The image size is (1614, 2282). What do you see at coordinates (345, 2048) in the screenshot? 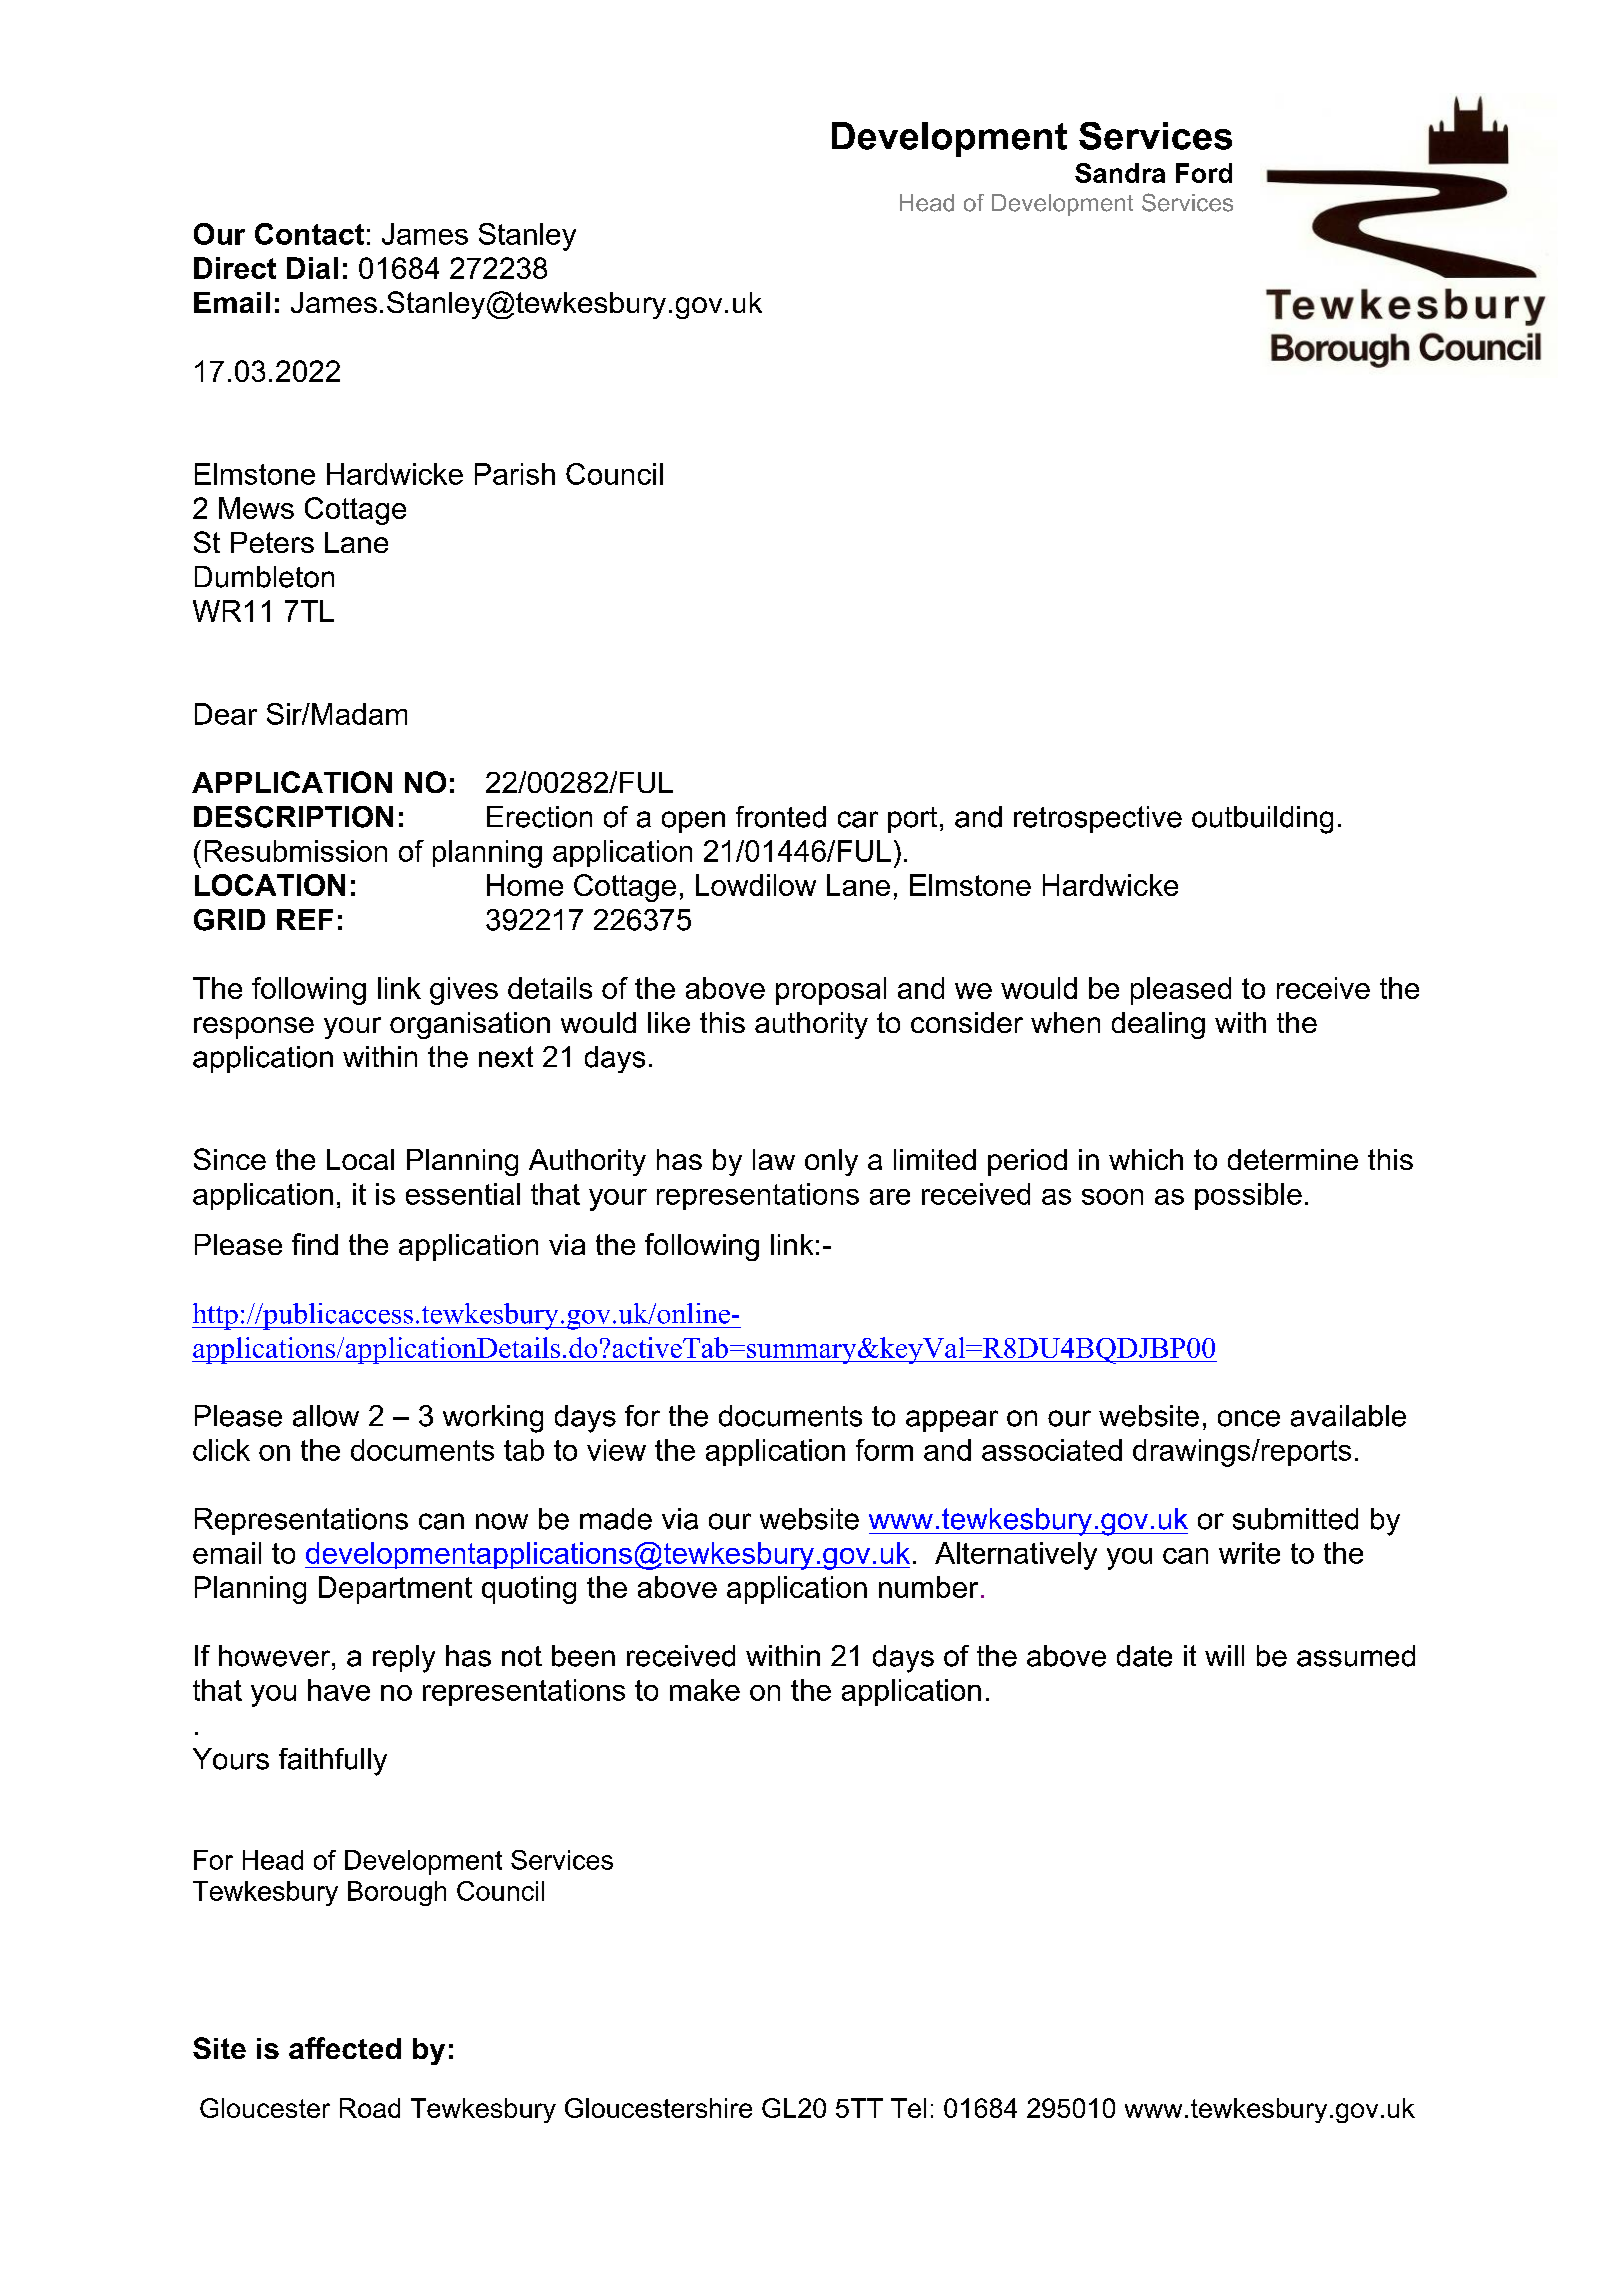
I see `affected` at bounding box center [345, 2048].
